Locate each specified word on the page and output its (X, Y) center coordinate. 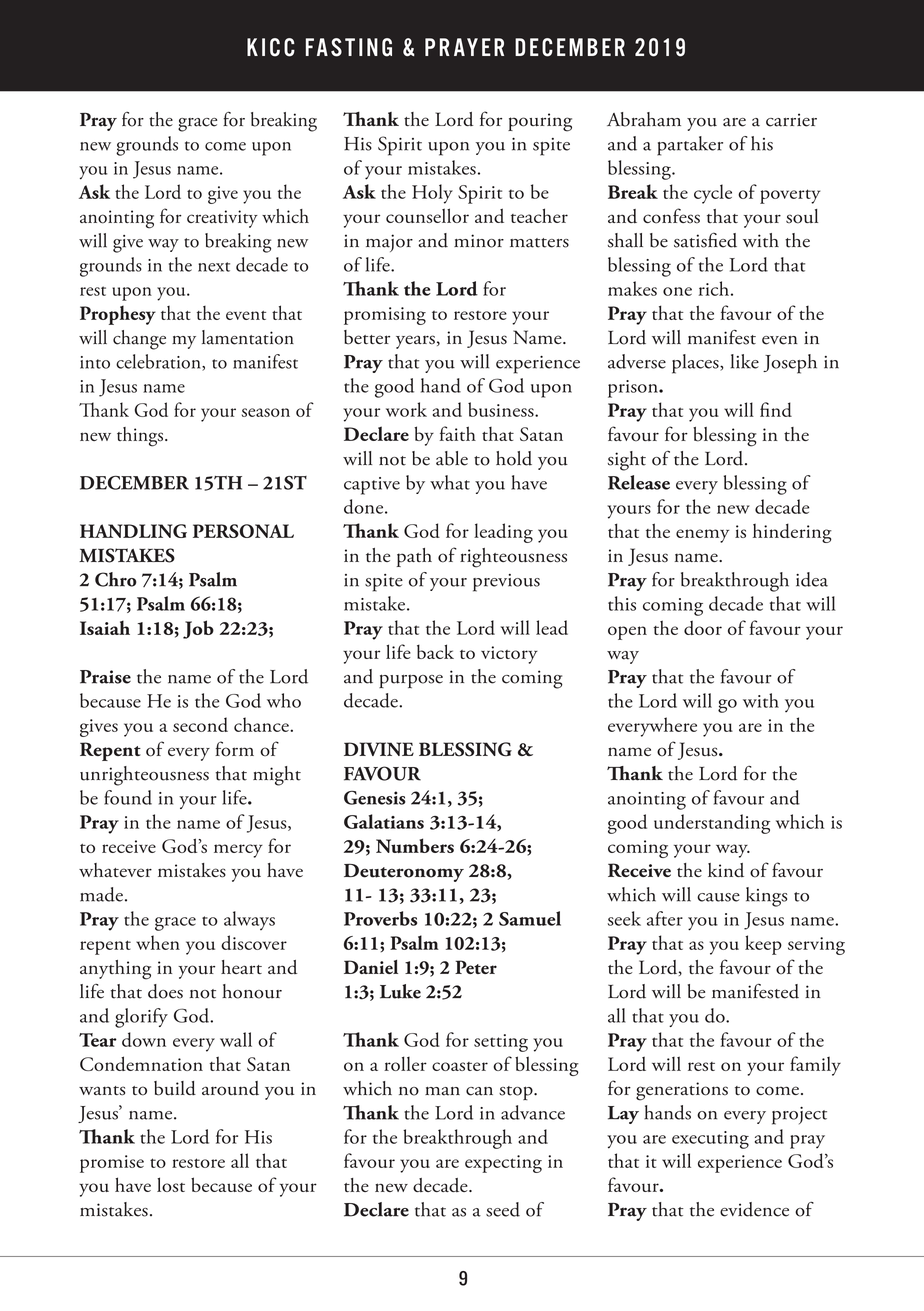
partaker (690, 146)
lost (171, 1184)
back (435, 651)
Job (198, 629)
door (703, 627)
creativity (222, 219)
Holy (432, 194)
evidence (754, 1209)
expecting (503, 1164)
